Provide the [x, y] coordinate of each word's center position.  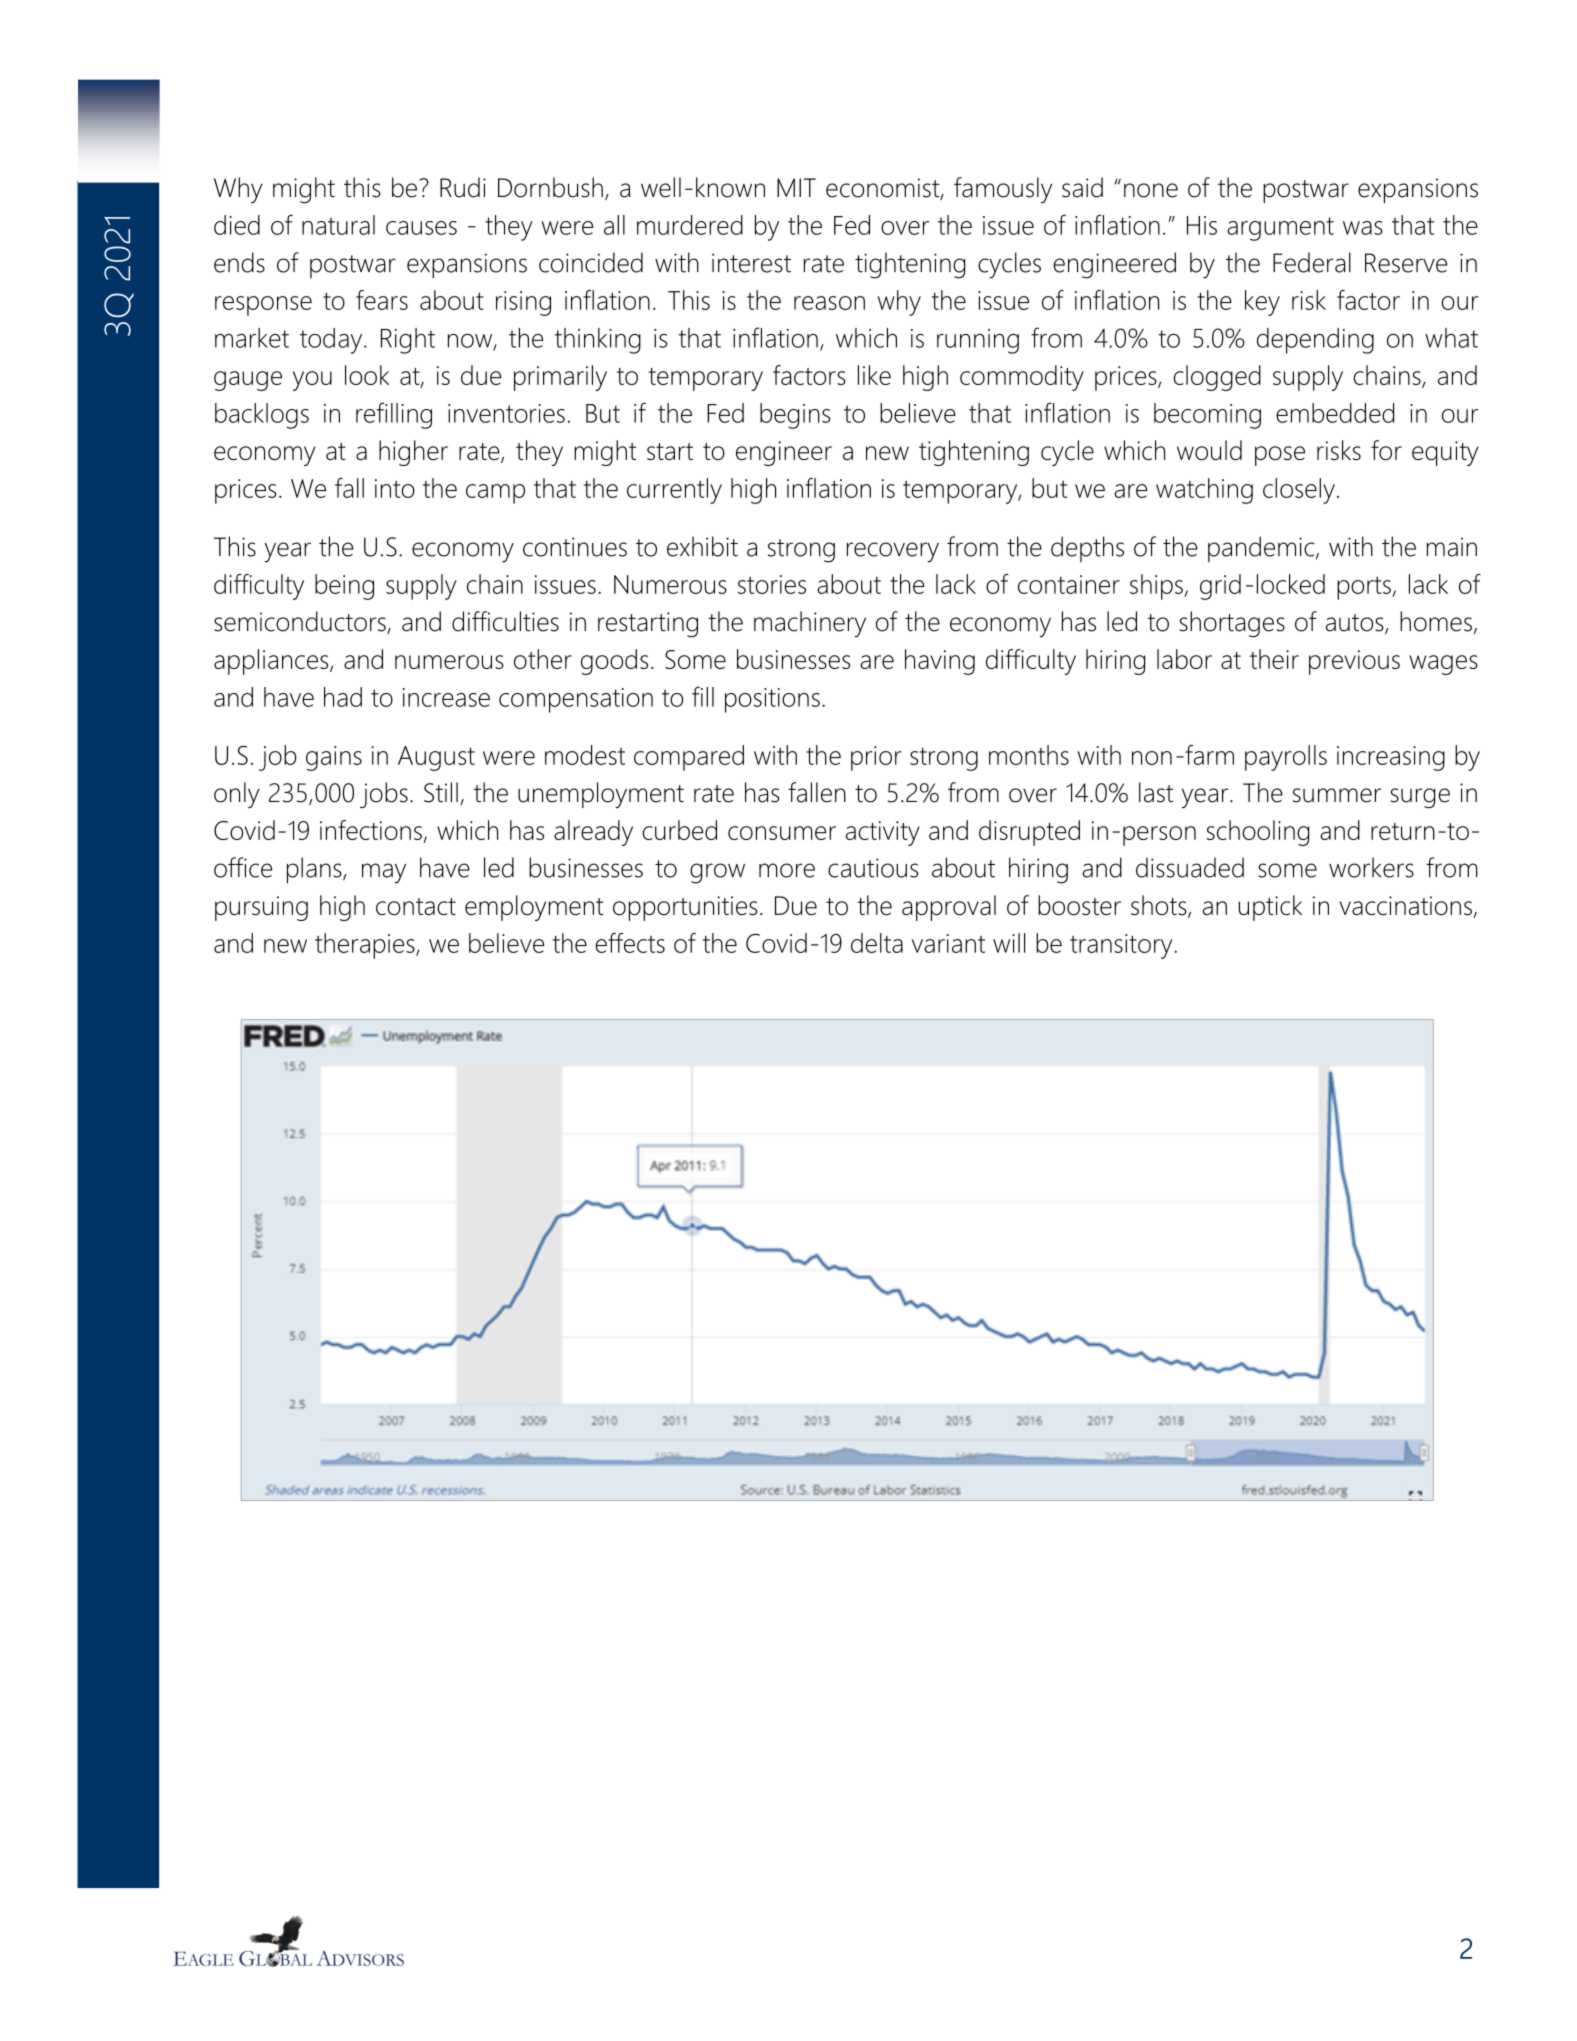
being [344, 587]
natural [338, 225]
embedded [1335, 413]
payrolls [1286, 758]
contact [416, 906]
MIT [796, 187]
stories [772, 584]
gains [334, 758]
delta [877, 943]
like [874, 375]
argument [1280, 229]
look [367, 375]
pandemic [1262, 549]
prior [876, 758]
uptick [1270, 908]
